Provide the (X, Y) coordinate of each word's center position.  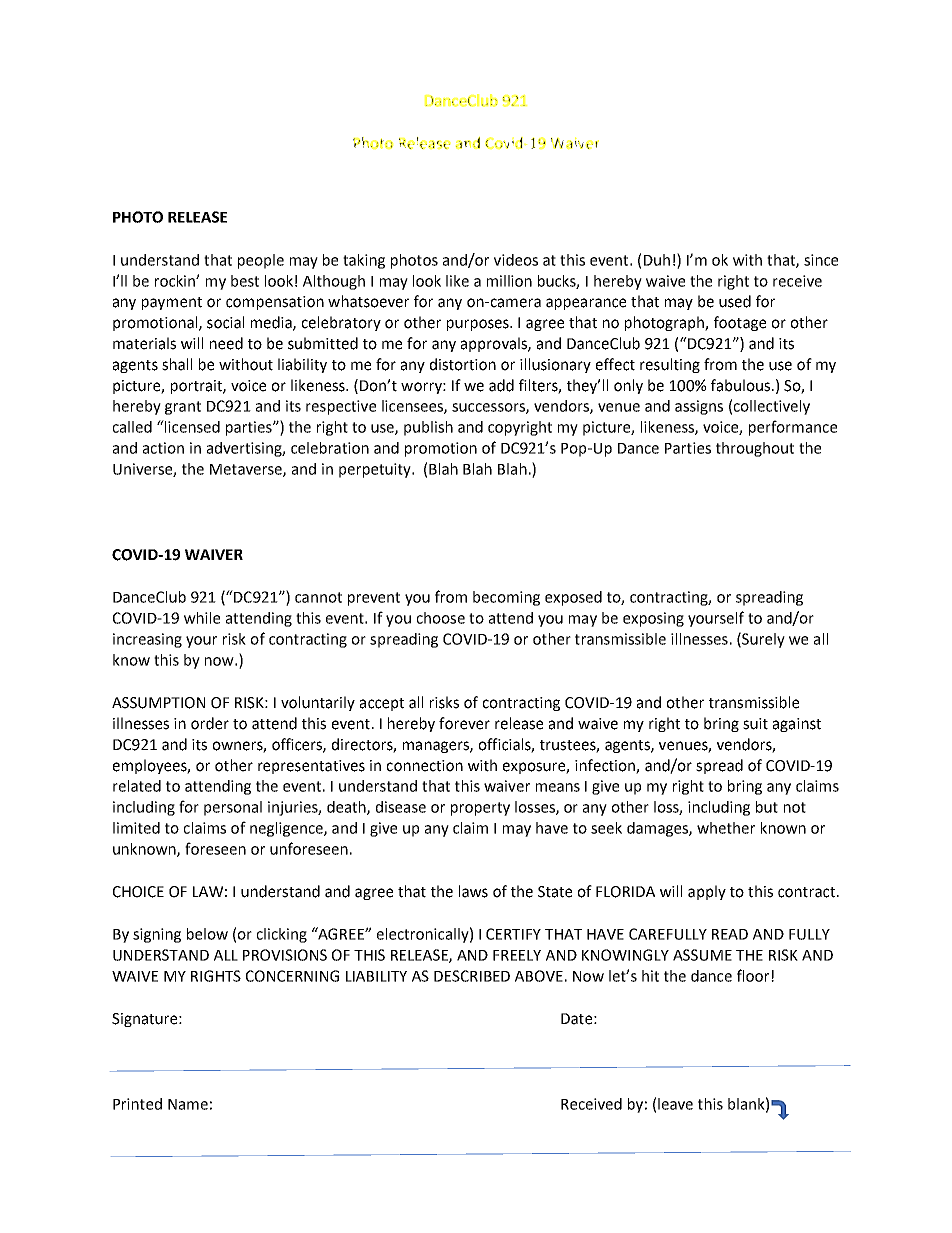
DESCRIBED (472, 976)
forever (464, 723)
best (245, 281)
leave (675, 1104)
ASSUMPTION (158, 703)
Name (188, 1104)
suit (755, 724)
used (735, 301)
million (509, 281)
